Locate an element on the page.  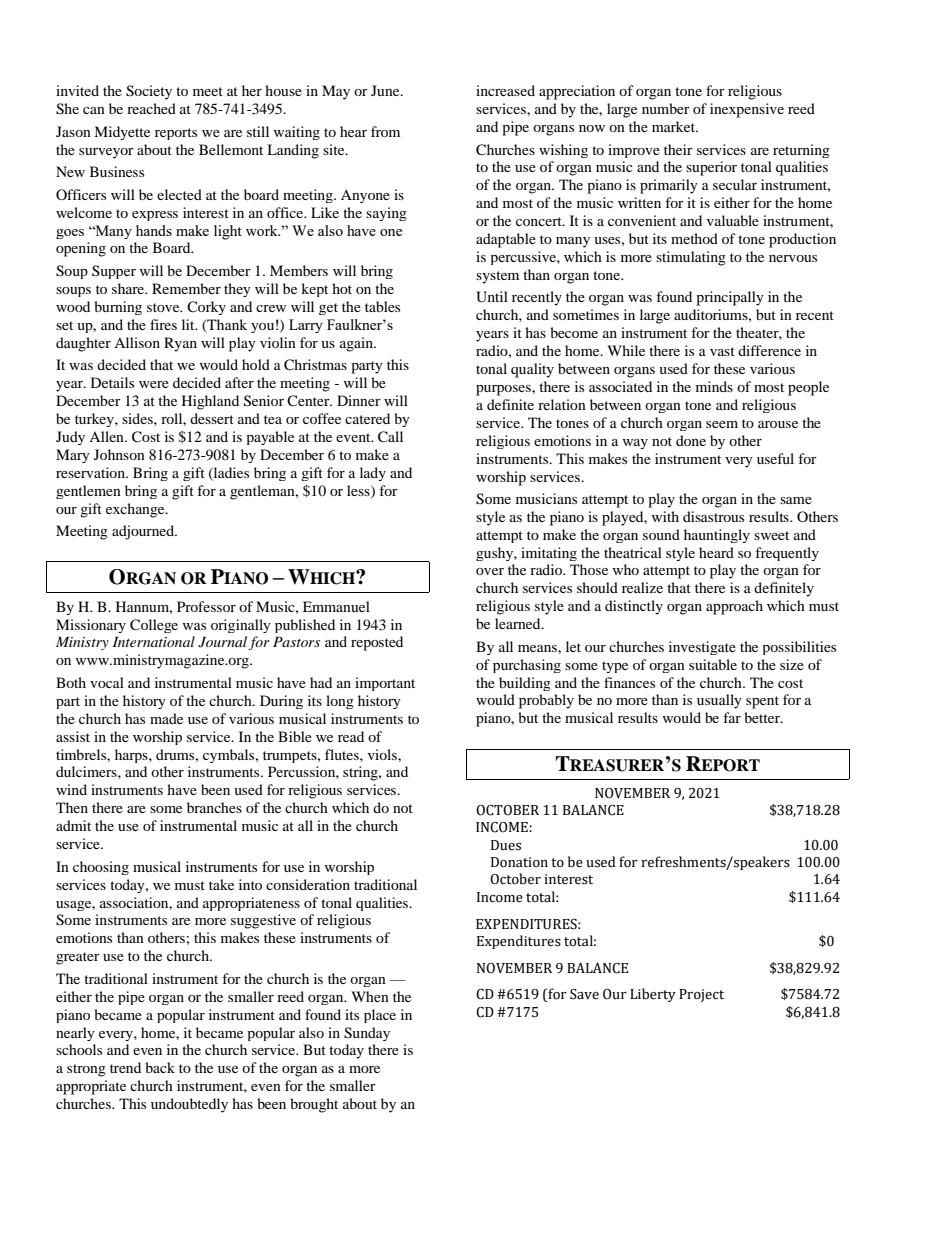
far is located at coordinates (732, 717).
